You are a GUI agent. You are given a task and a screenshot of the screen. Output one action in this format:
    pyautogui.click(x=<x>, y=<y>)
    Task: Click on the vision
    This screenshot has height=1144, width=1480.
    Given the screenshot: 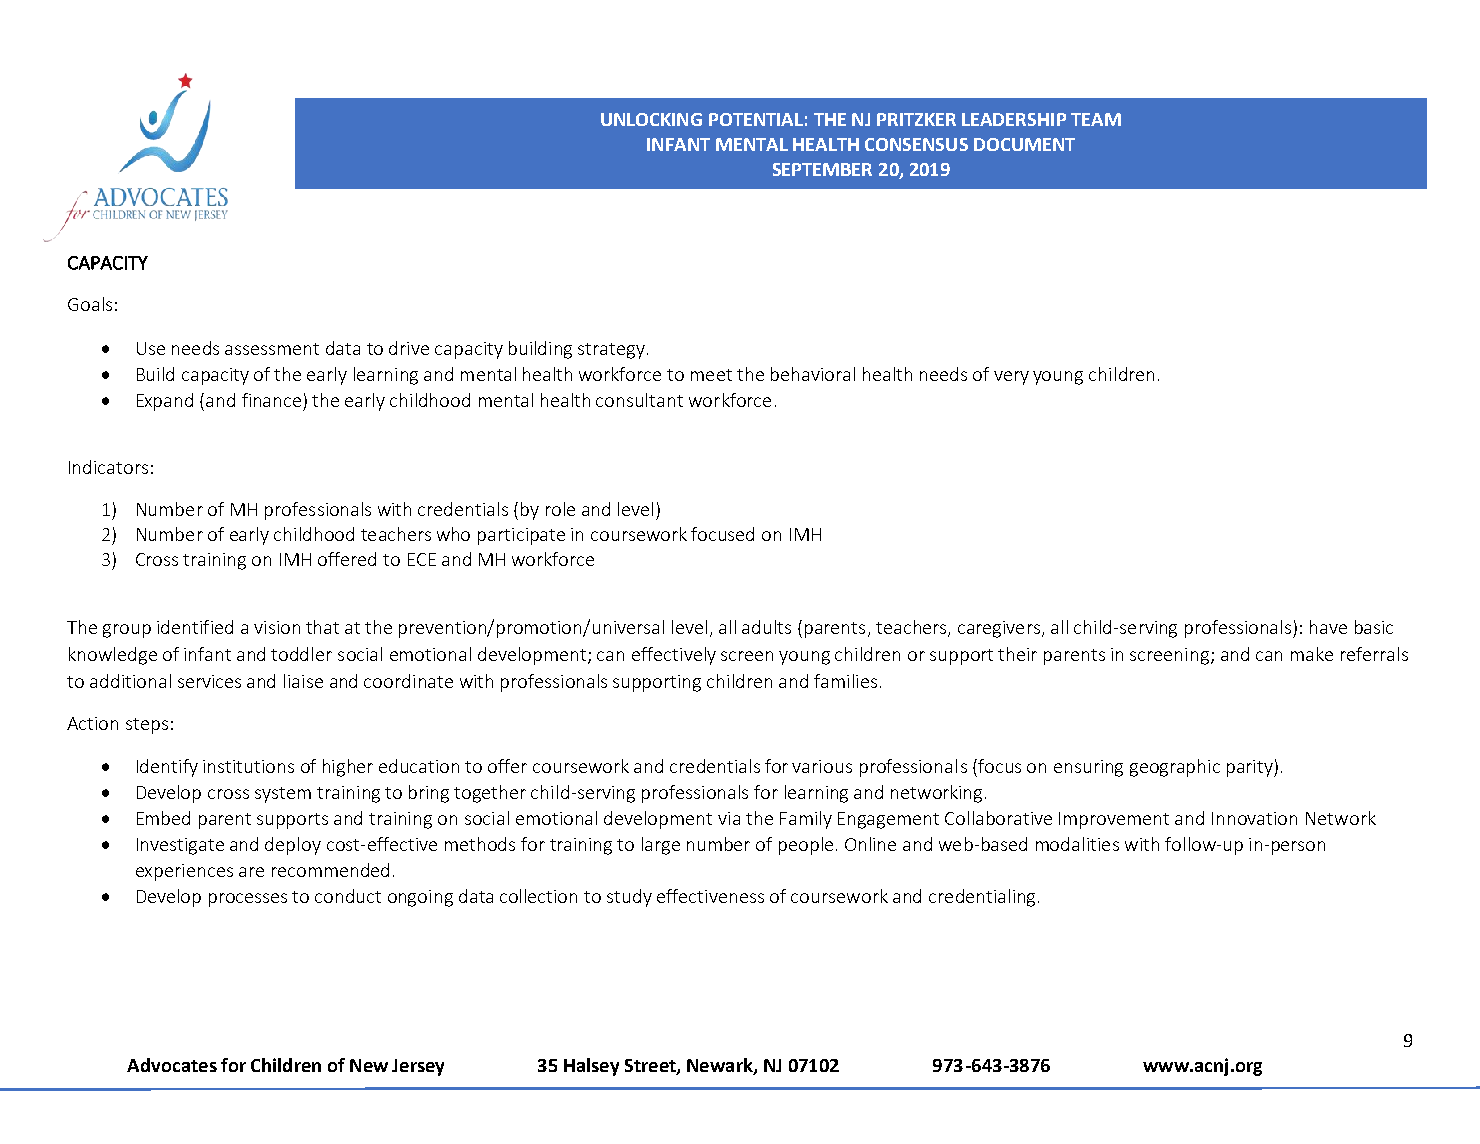 What is the action you would take?
    pyautogui.click(x=277, y=627)
